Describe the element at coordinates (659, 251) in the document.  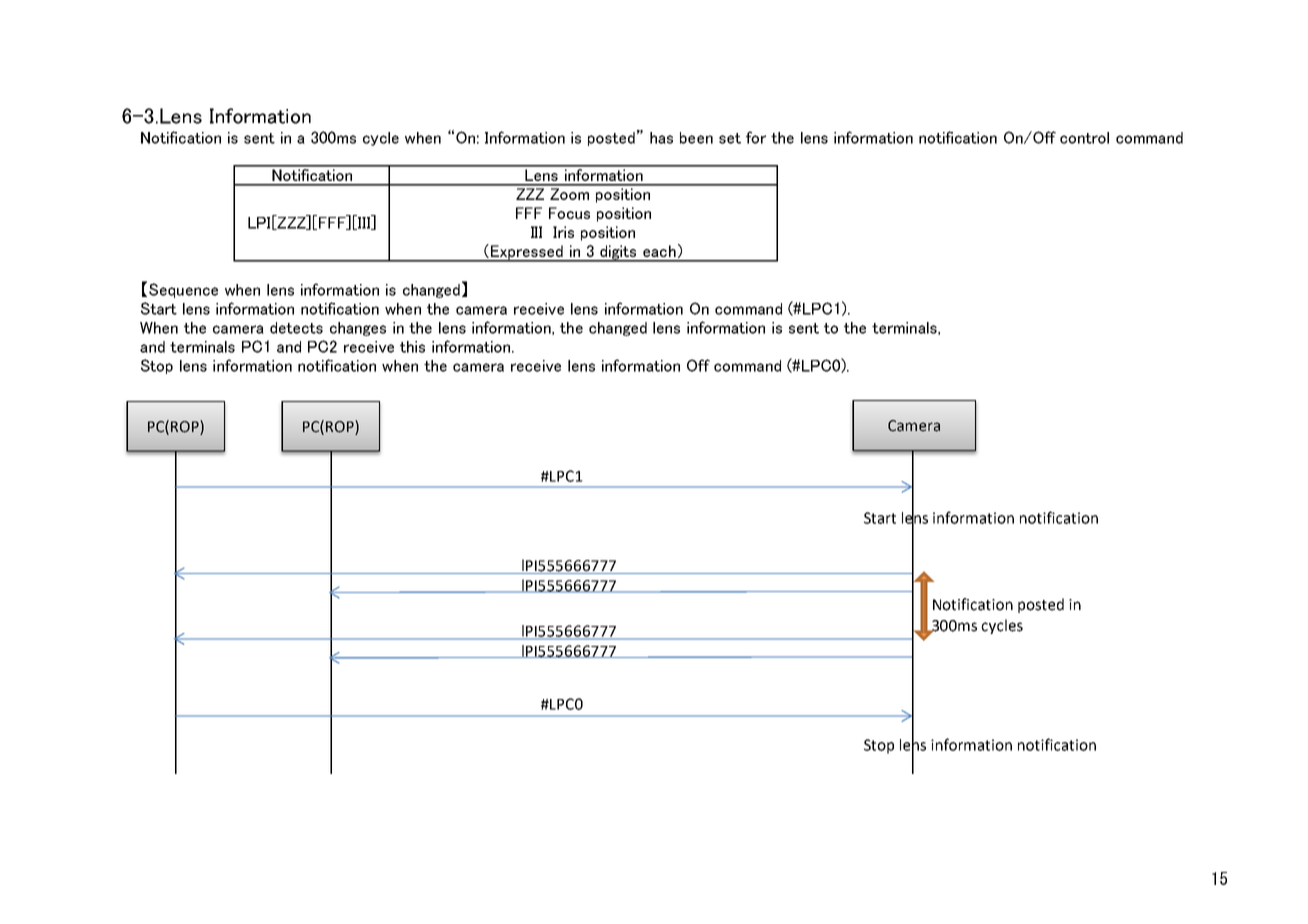
I see `each` at that location.
